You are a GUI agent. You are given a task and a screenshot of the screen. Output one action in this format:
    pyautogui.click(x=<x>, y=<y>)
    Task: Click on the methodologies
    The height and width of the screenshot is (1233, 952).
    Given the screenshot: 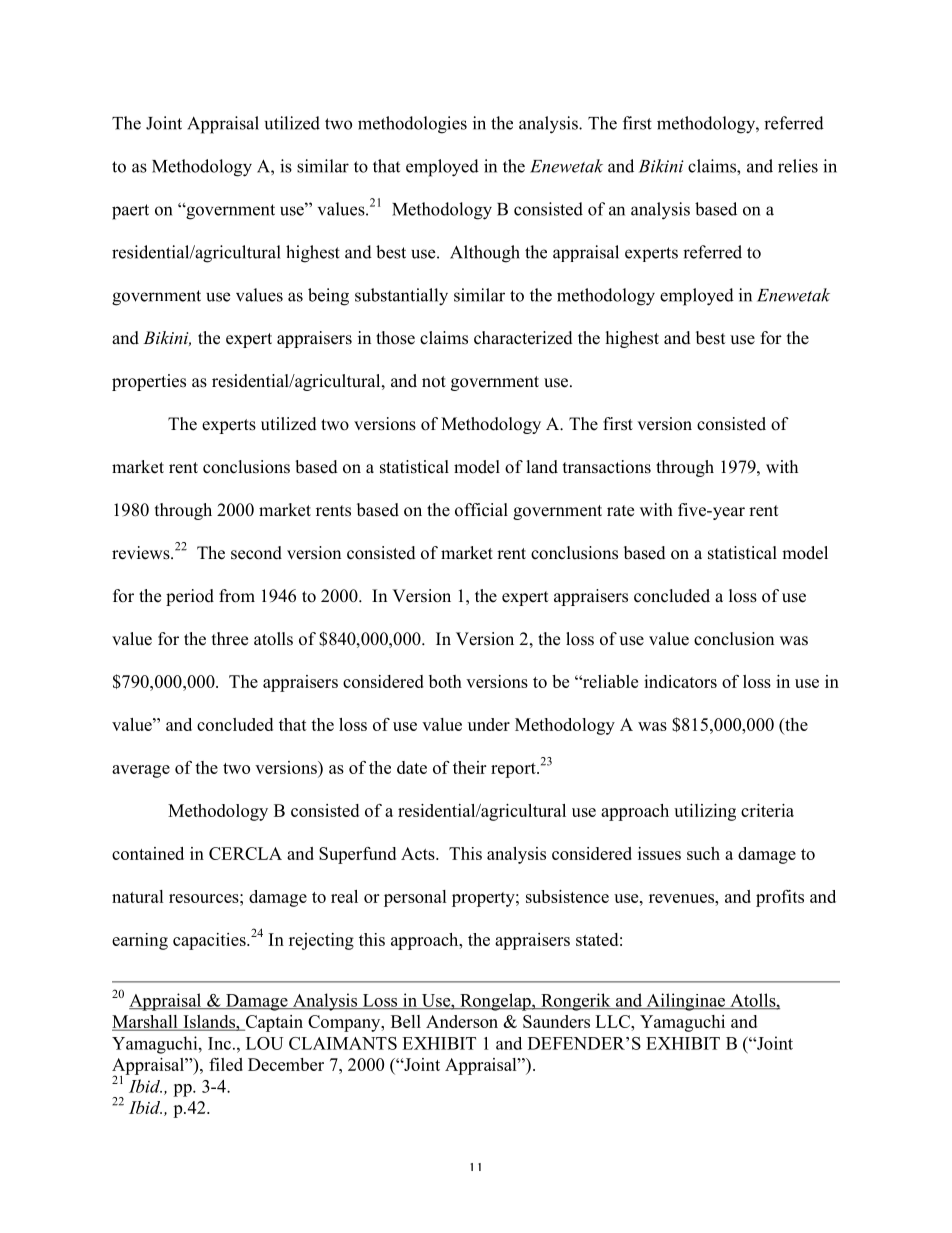 What is the action you would take?
    pyautogui.click(x=412, y=125)
